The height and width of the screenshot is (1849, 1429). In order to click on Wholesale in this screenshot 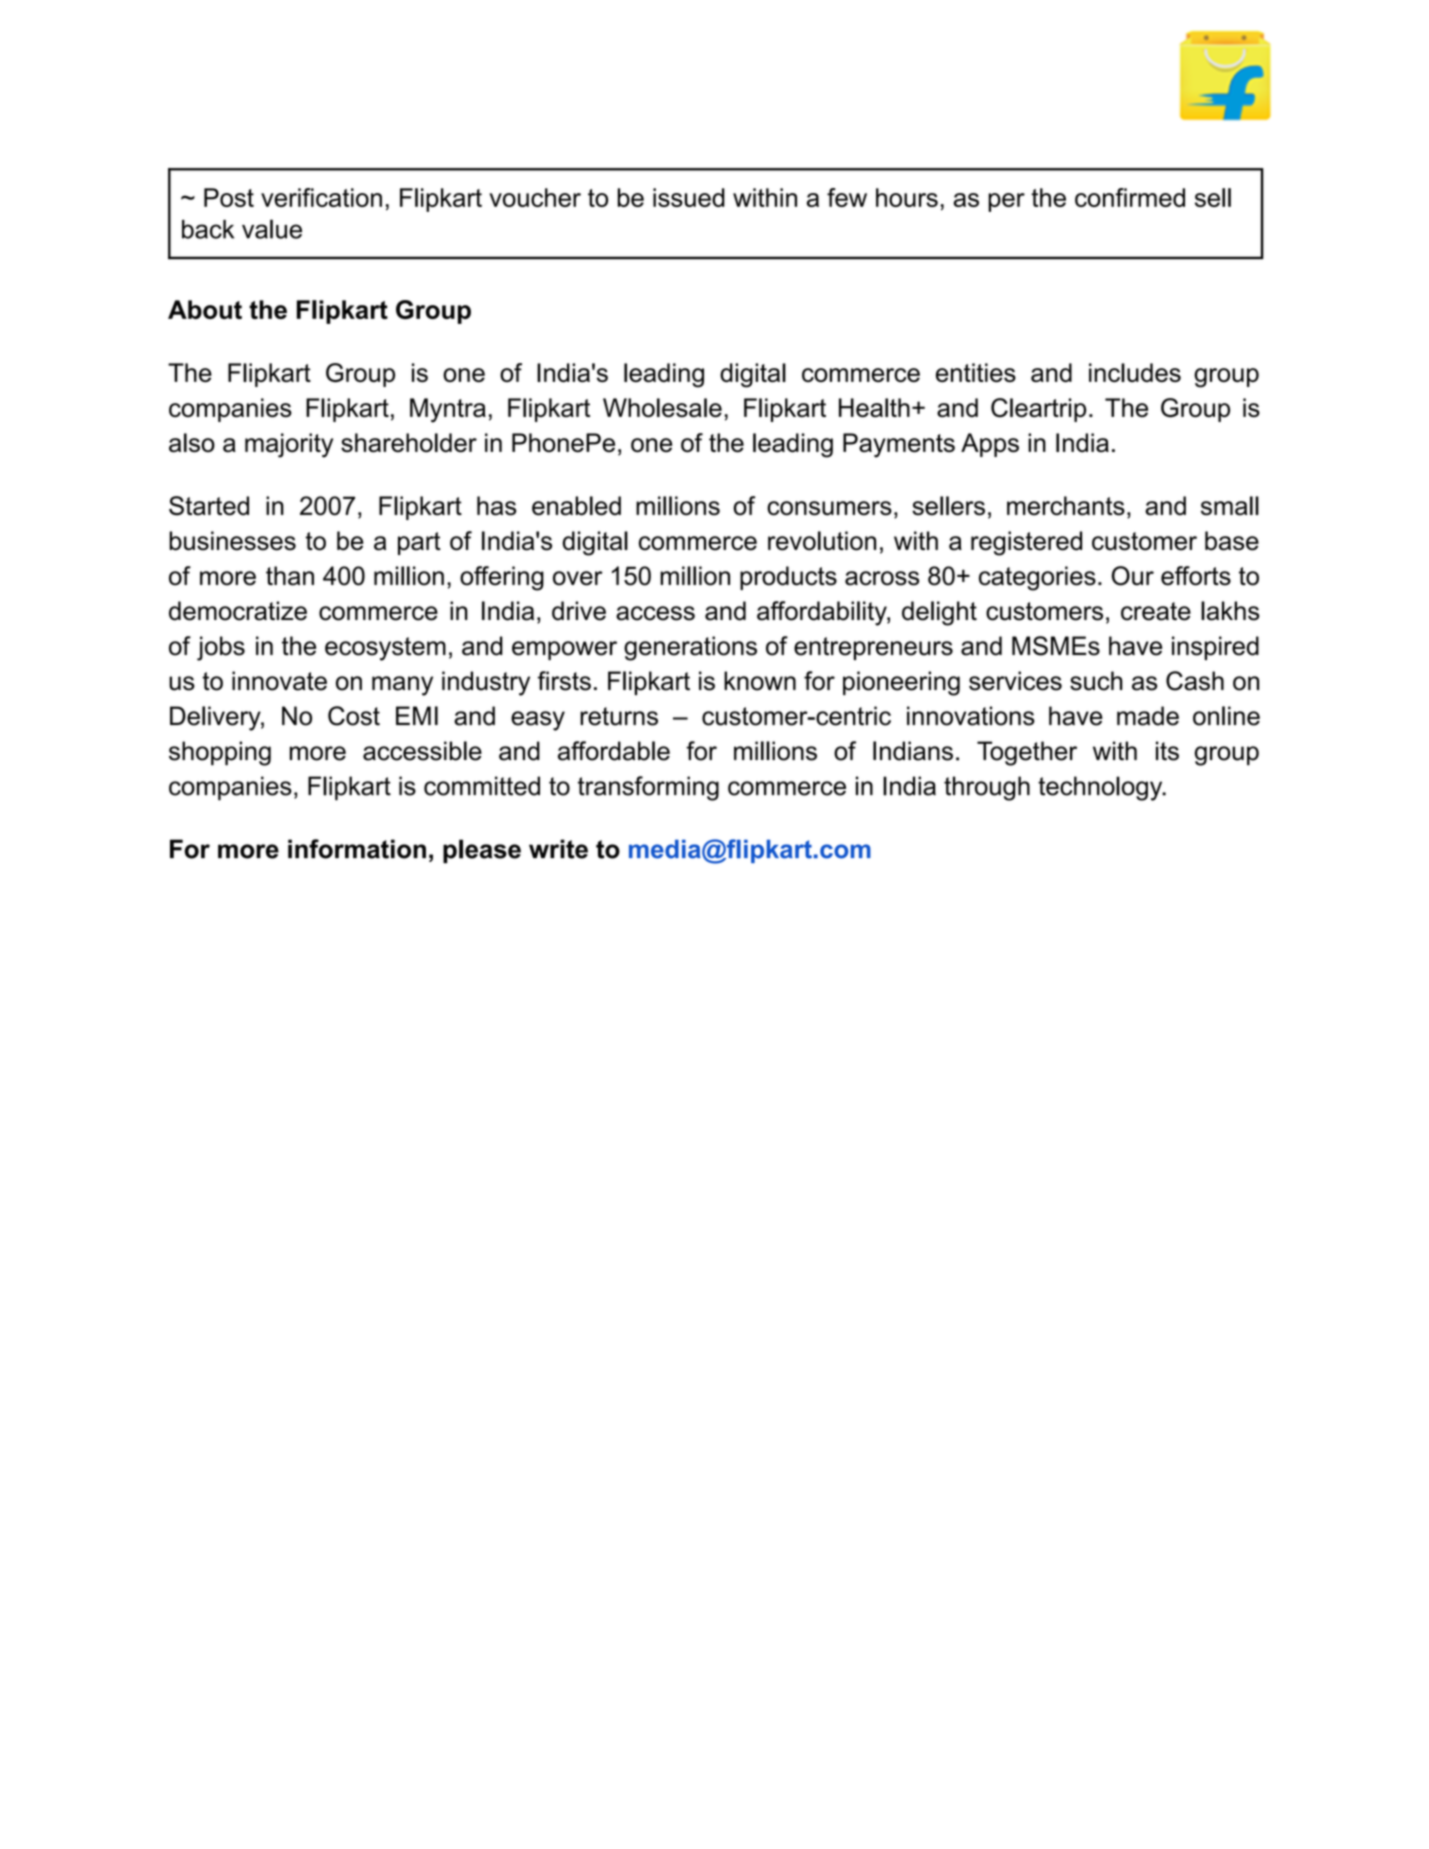, I will do `click(662, 407)`.
